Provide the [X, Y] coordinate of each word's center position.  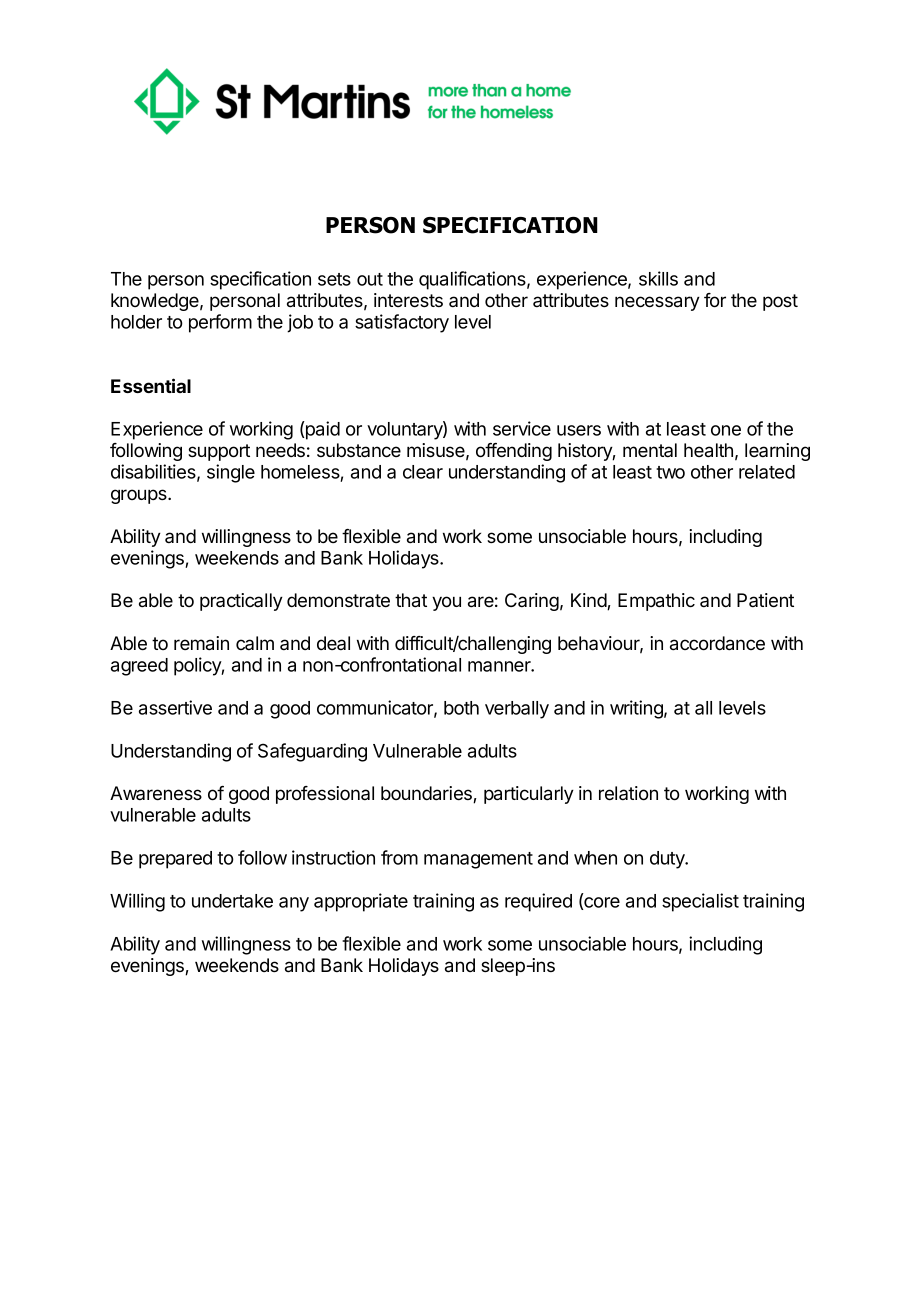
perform [220, 323]
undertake [232, 901]
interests [408, 300]
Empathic [656, 602]
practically [241, 602]
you [446, 603]
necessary [657, 303]
